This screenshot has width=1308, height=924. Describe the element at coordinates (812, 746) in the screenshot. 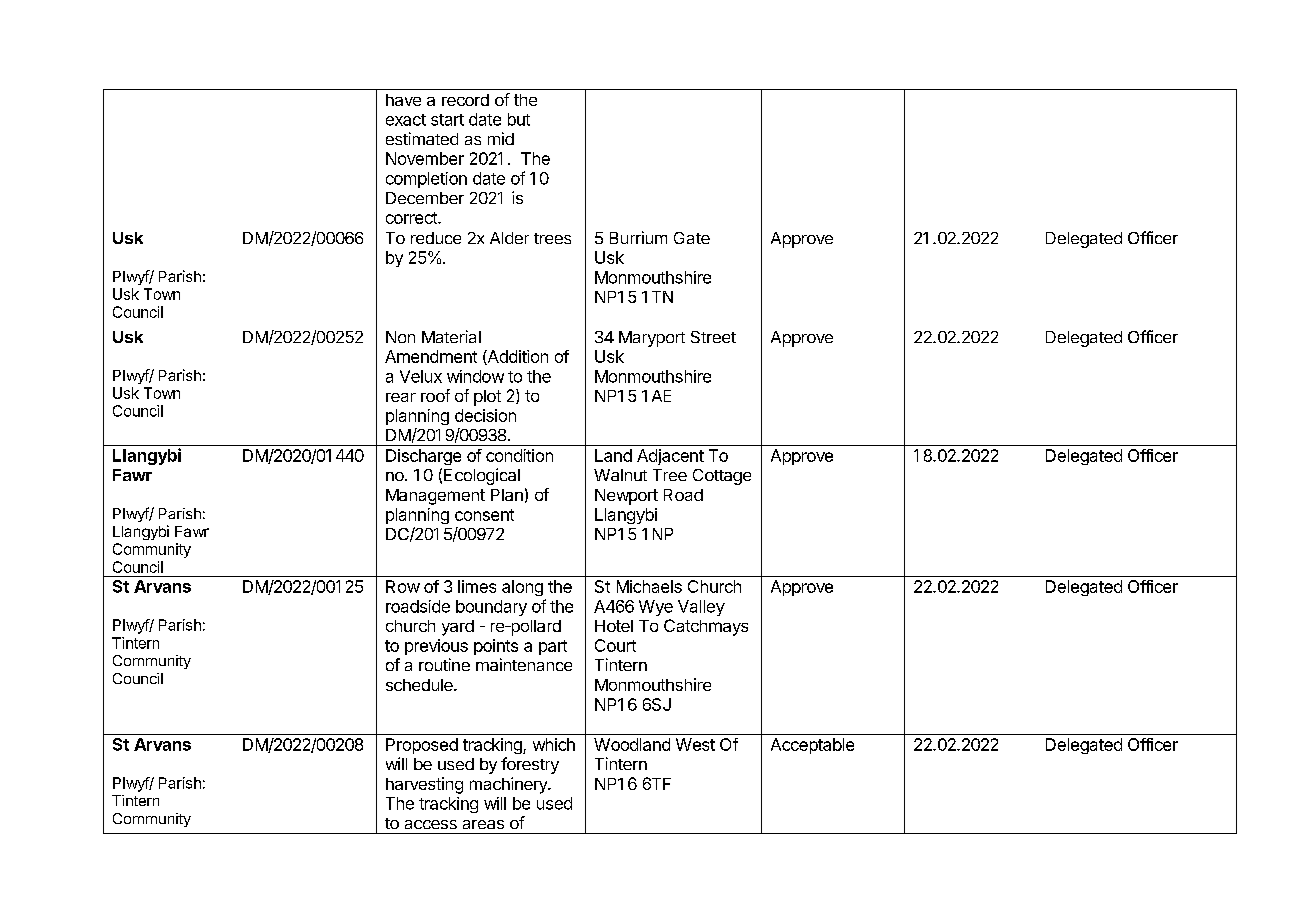

I see `Acceptable` at that location.
